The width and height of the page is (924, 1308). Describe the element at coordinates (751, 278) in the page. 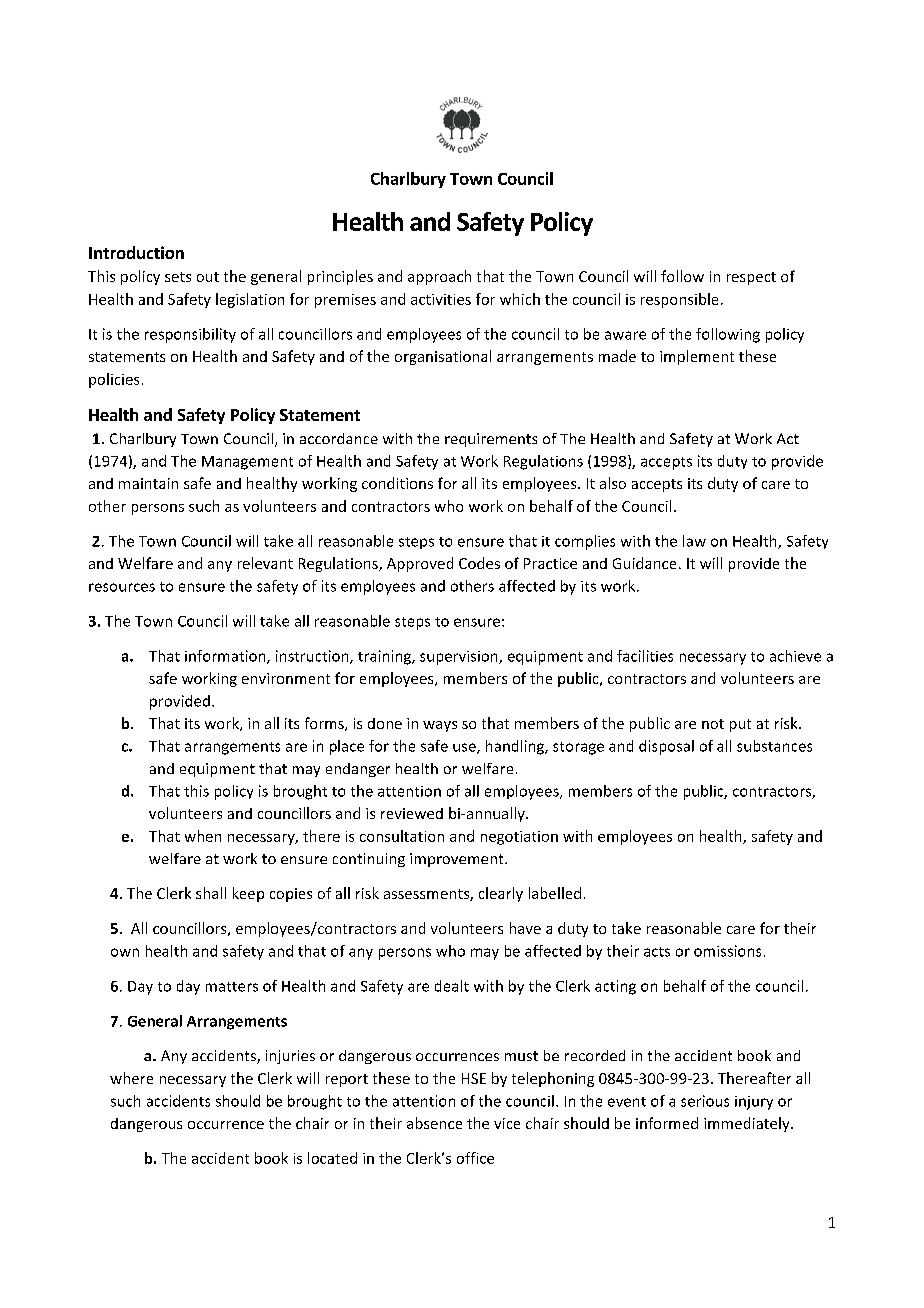

I see `respect` at that location.
